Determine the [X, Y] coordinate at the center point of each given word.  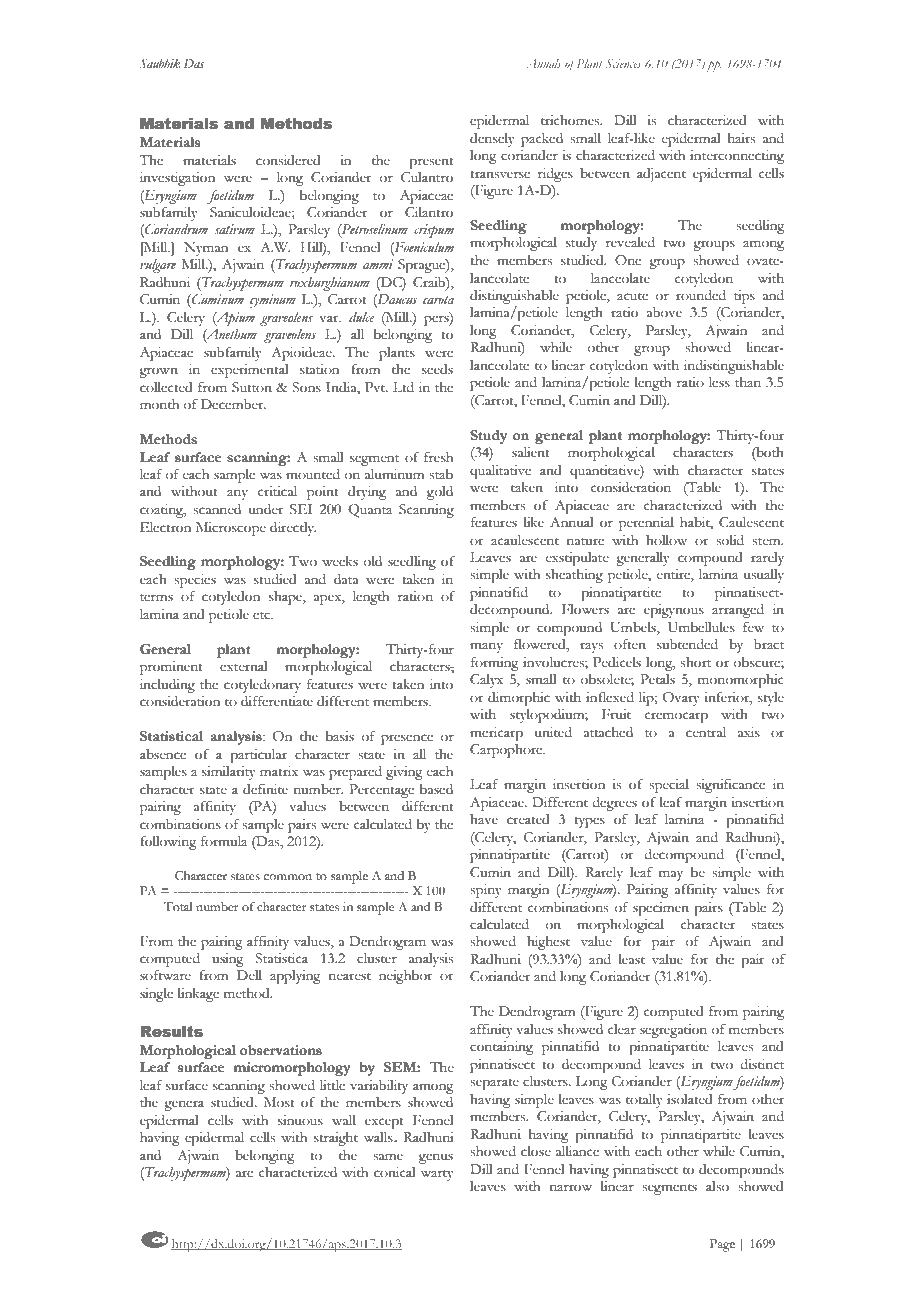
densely [492, 140]
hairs [741, 138]
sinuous [300, 1120]
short [695, 662]
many [486, 647]
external [243, 666]
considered [288, 160]
